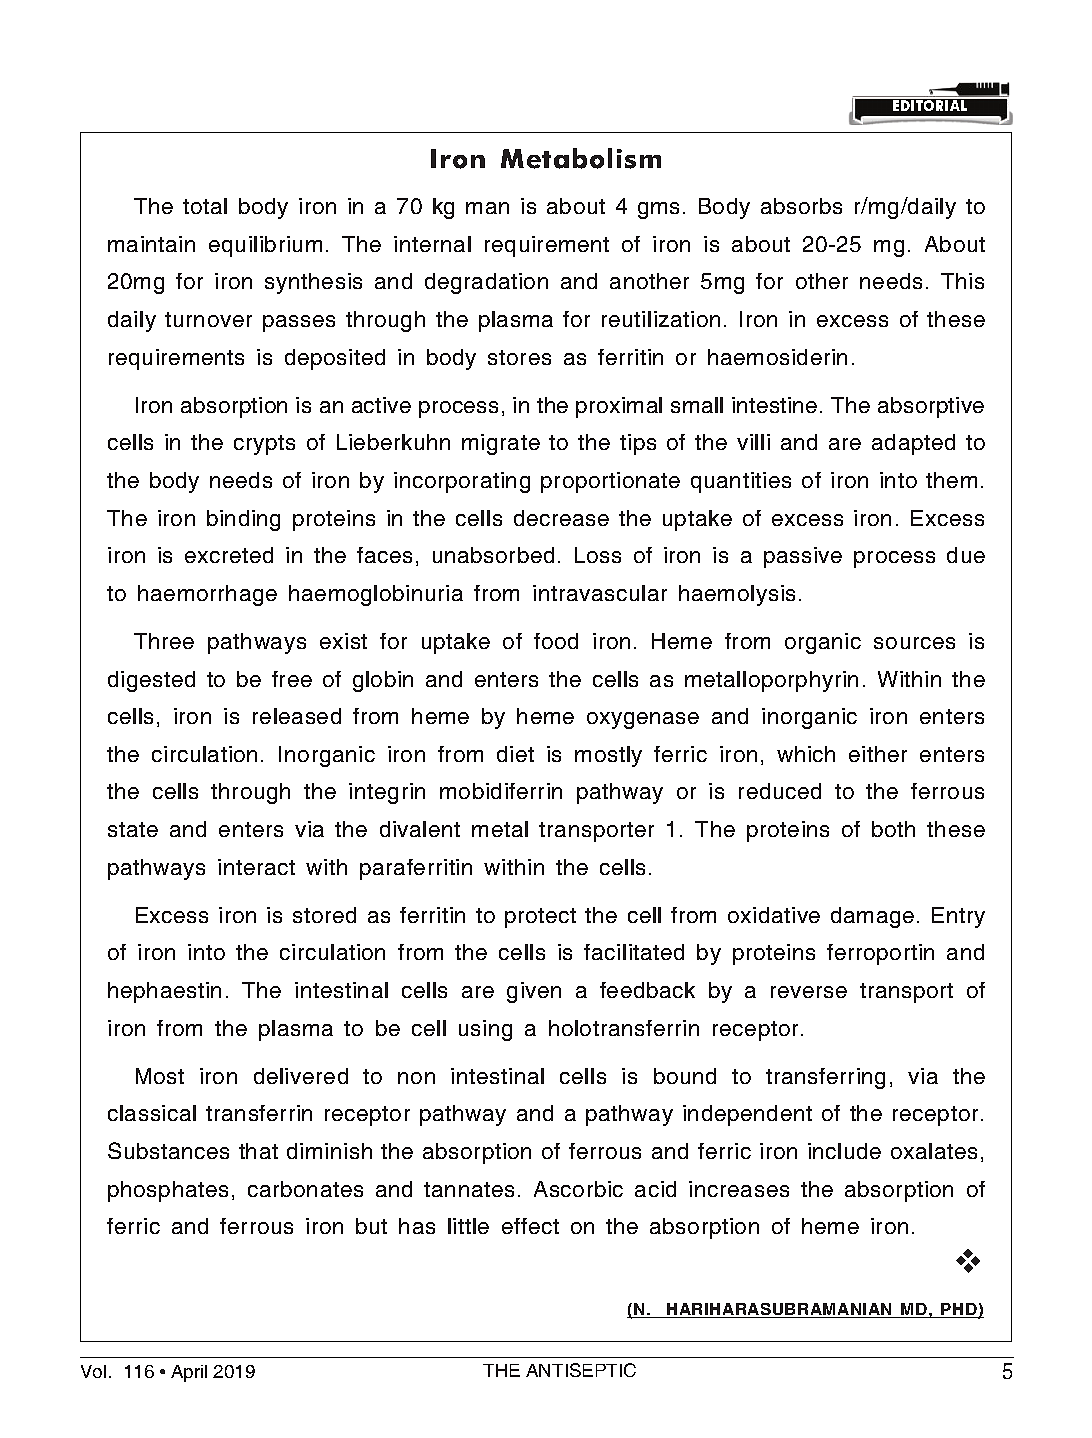 The height and width of the document is (1438, 1092). Describe the element at coordinates (189, 1373) in the document. I see `April` at that location.
